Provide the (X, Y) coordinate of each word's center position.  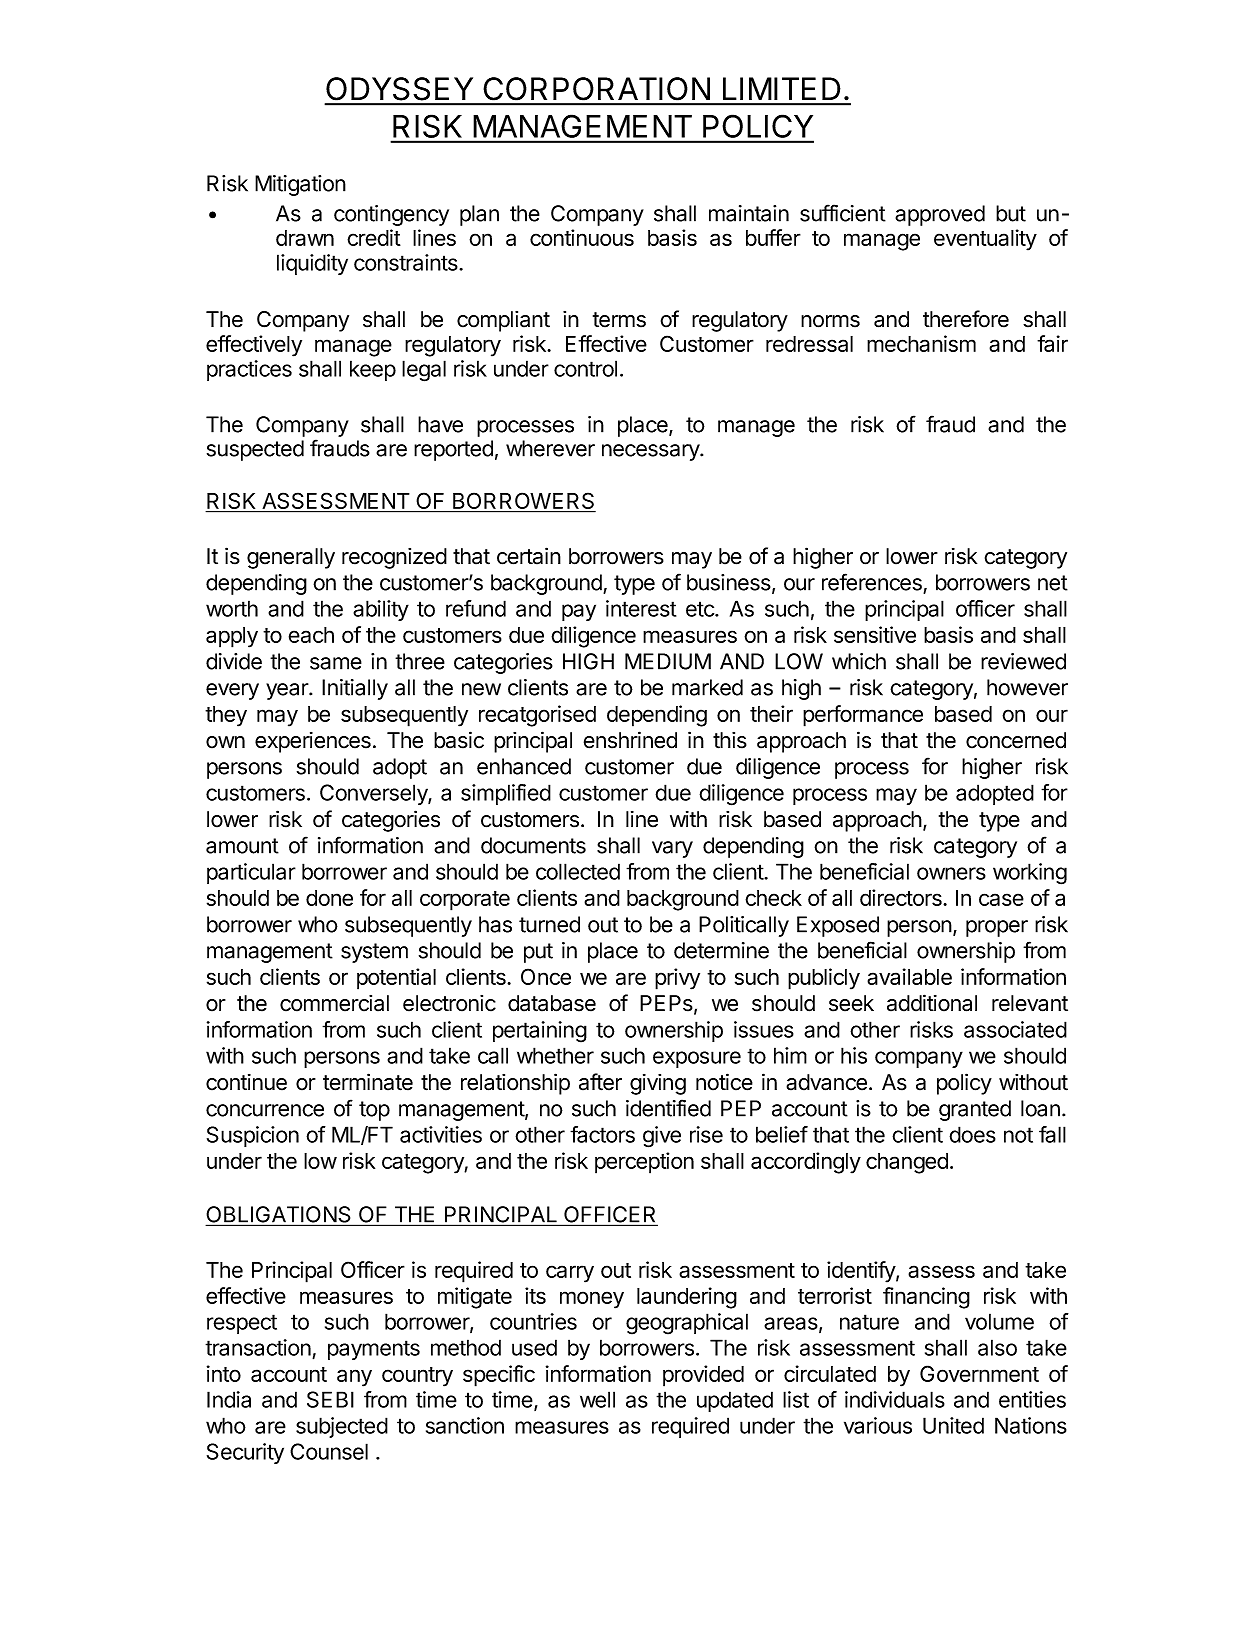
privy (677, 979)
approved (940, 215)
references (872, 582)
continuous (582, 237)
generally (291, 558)
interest (641, 608)
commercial (334, 1003)
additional (932, 1003)
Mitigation (300, 185)
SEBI (330, 1399)
